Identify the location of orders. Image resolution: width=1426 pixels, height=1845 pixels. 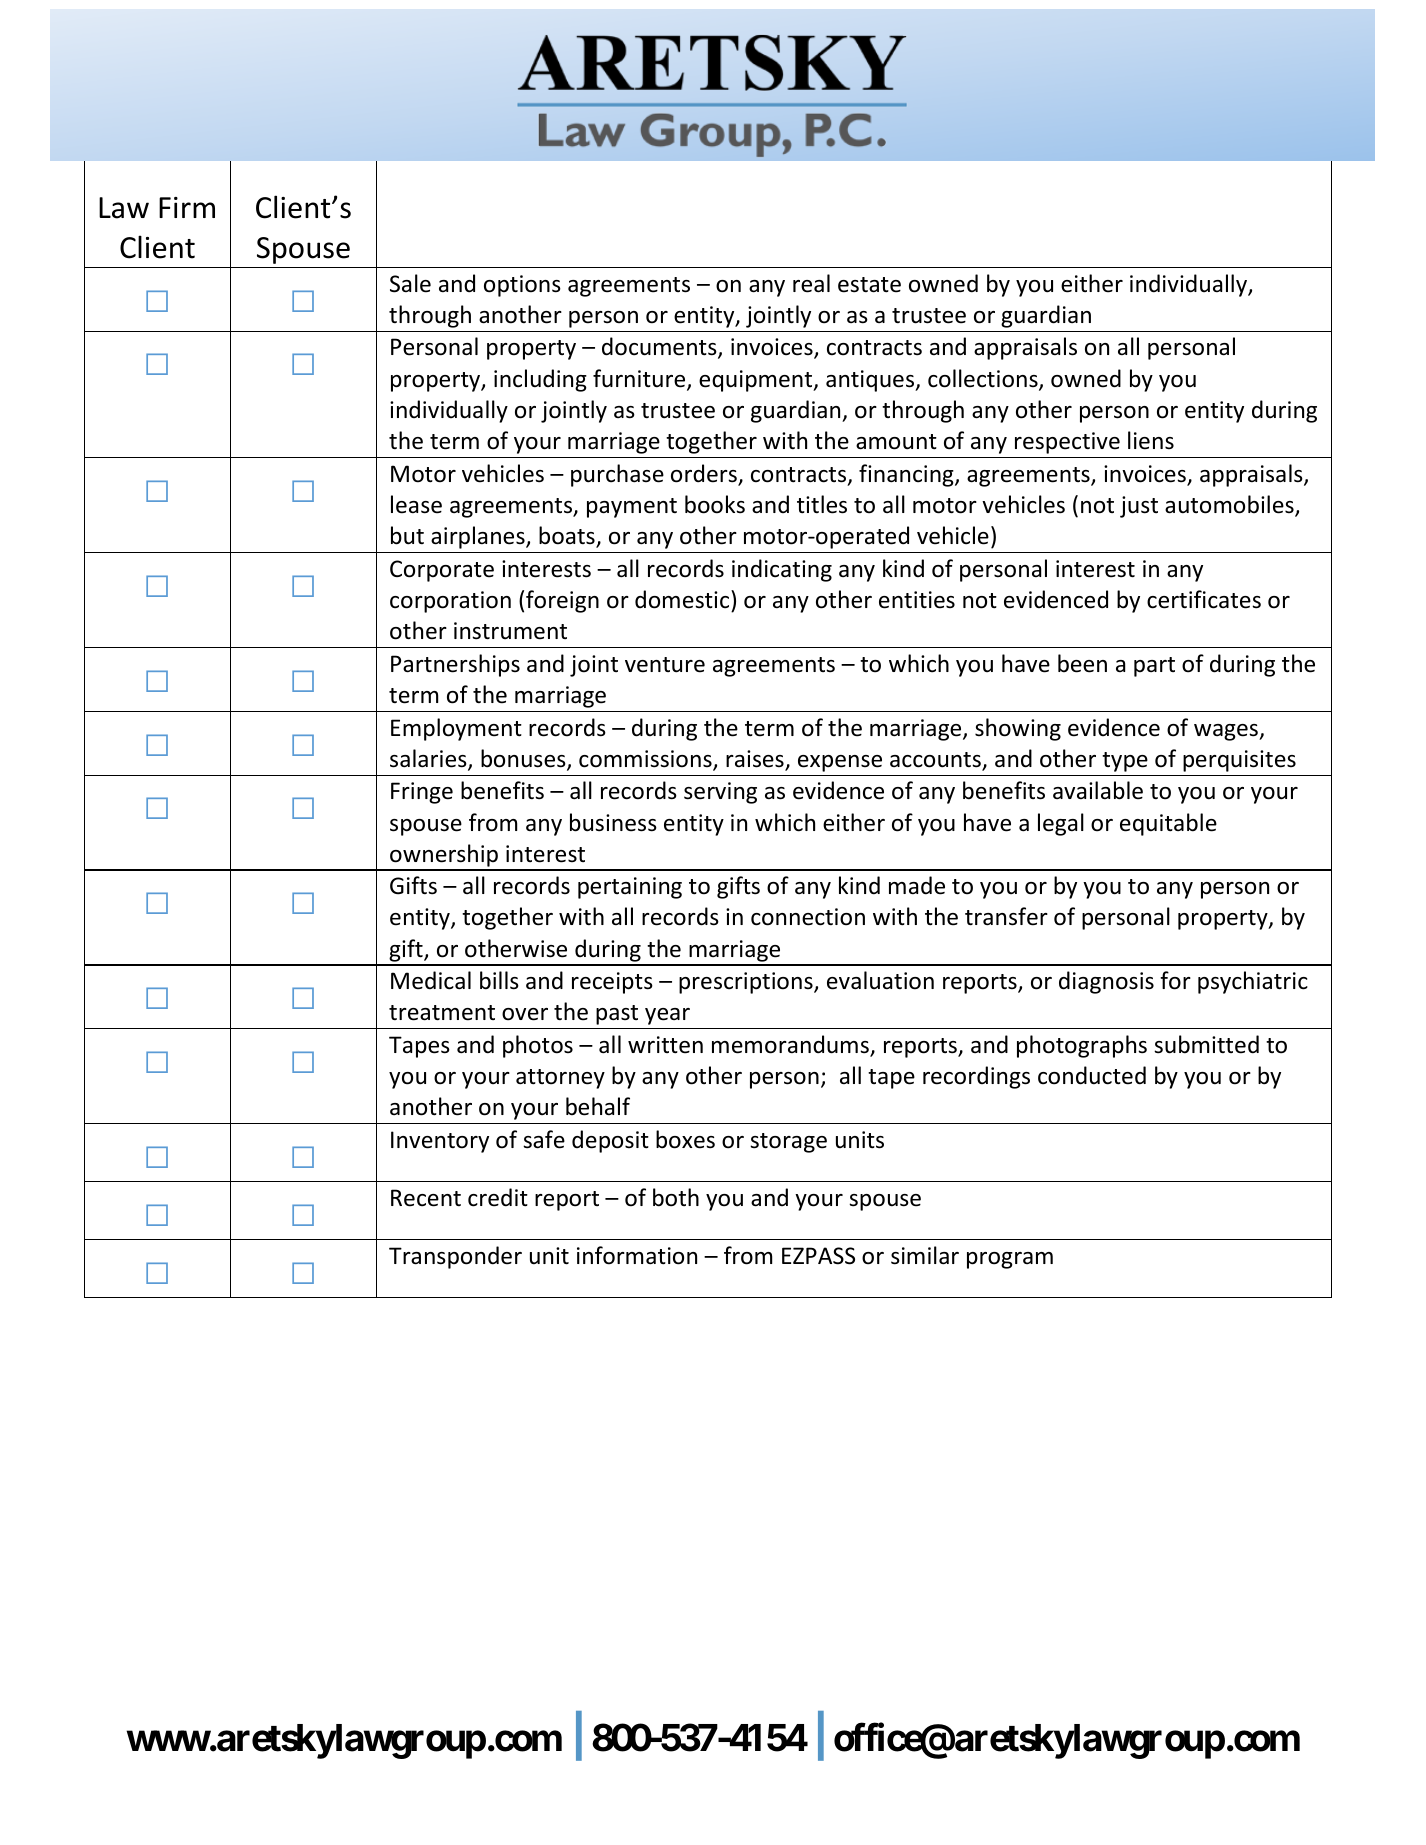
(705, 474).
